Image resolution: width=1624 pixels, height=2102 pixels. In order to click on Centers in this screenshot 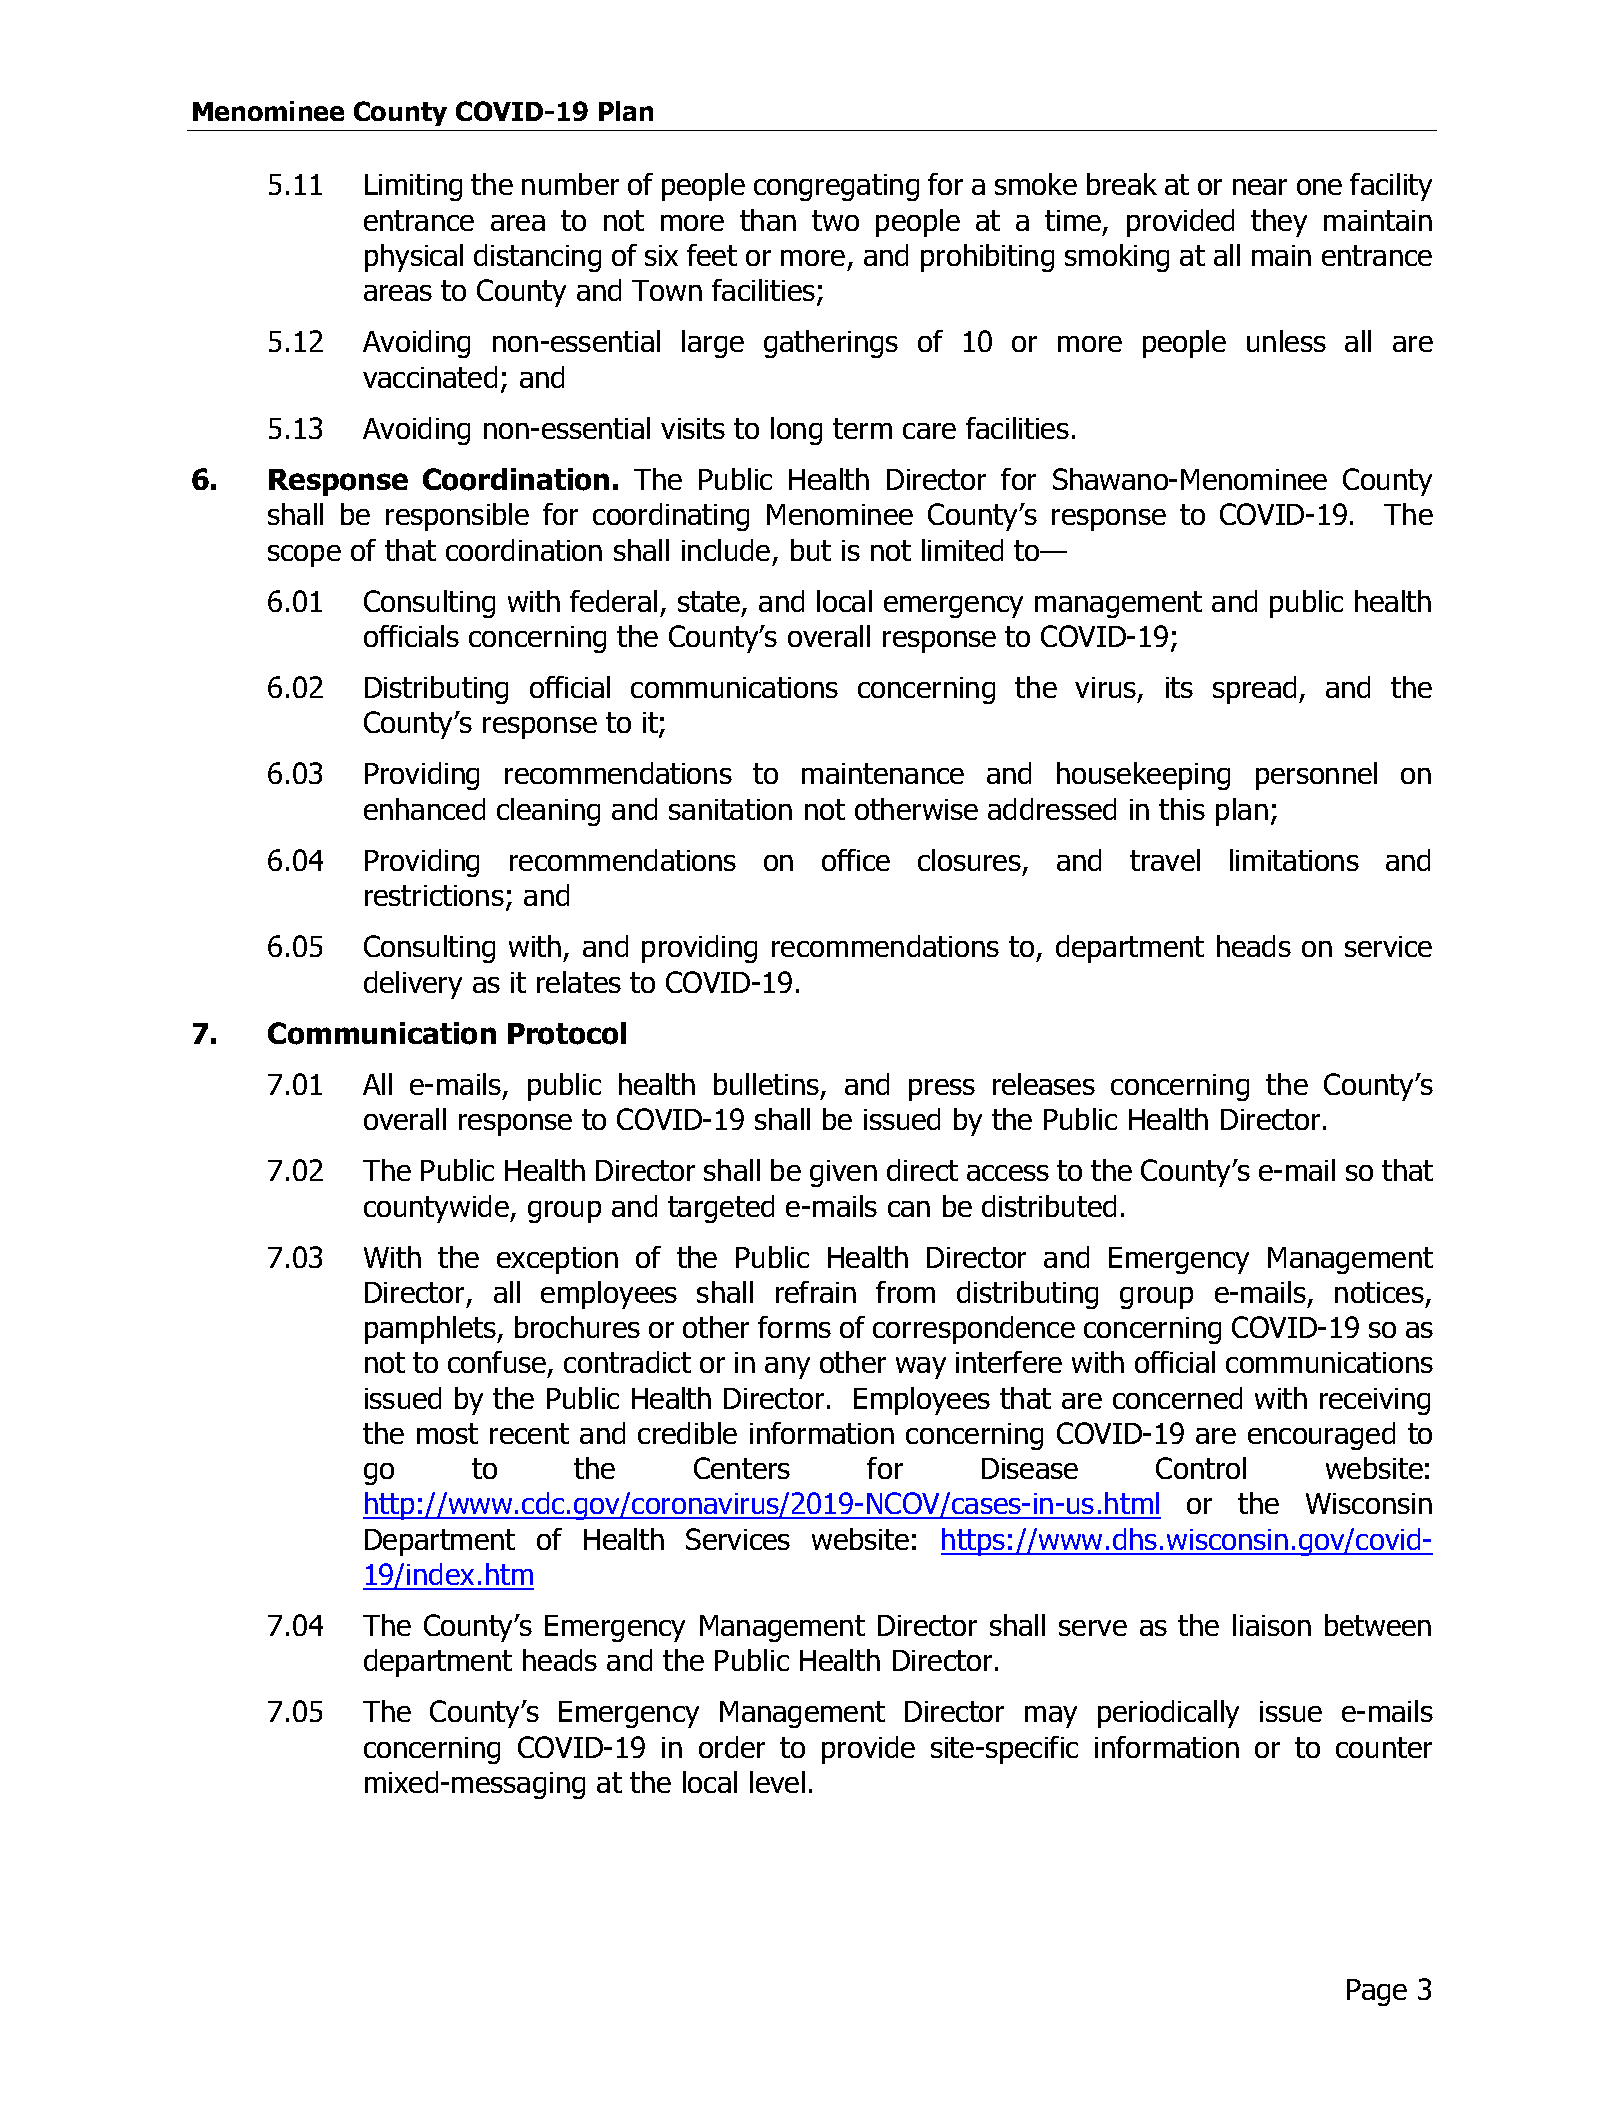, I will do `click(742, 1468)`.
